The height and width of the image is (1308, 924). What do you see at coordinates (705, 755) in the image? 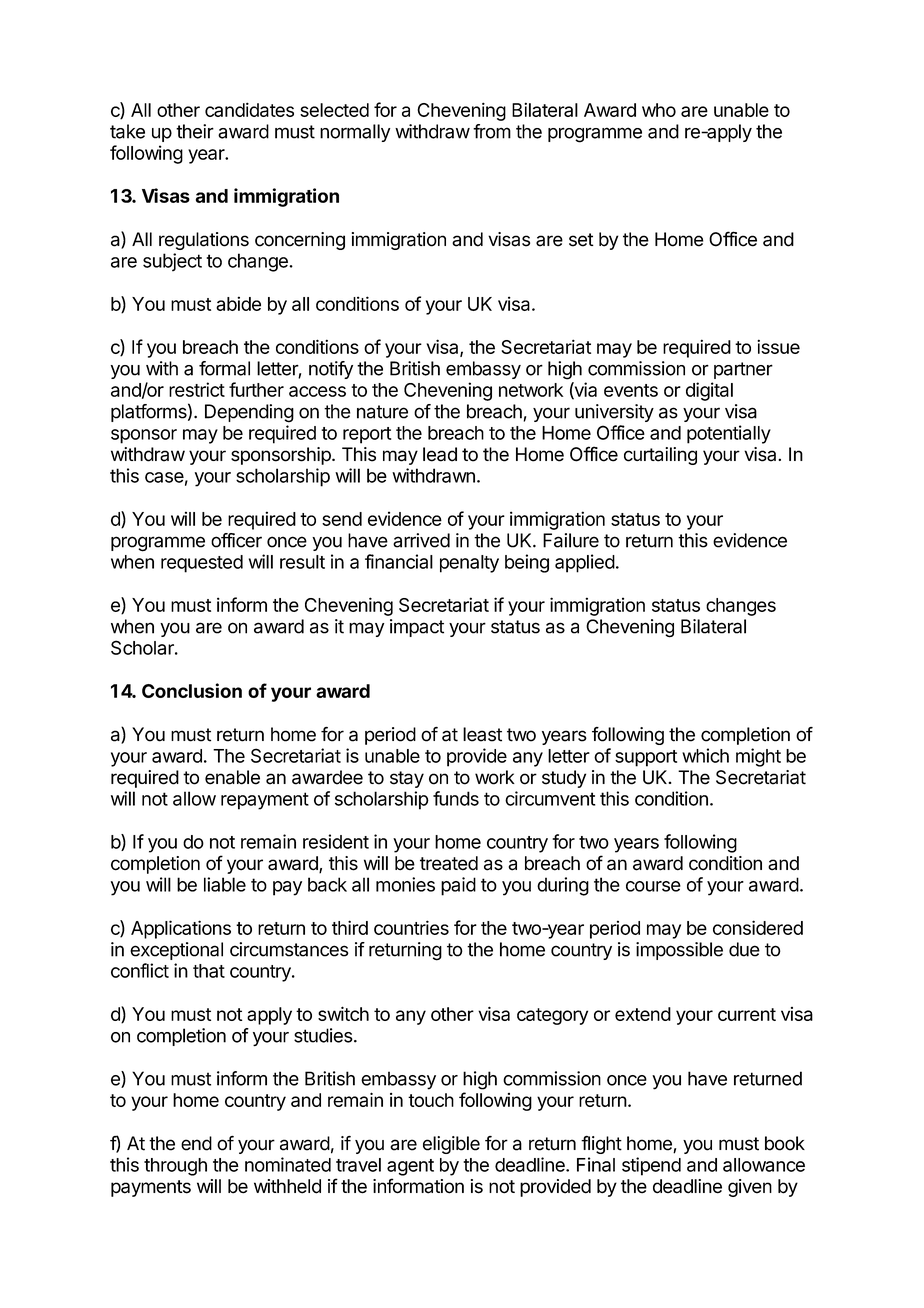
I see `which` at bounding box center [705, 755].
